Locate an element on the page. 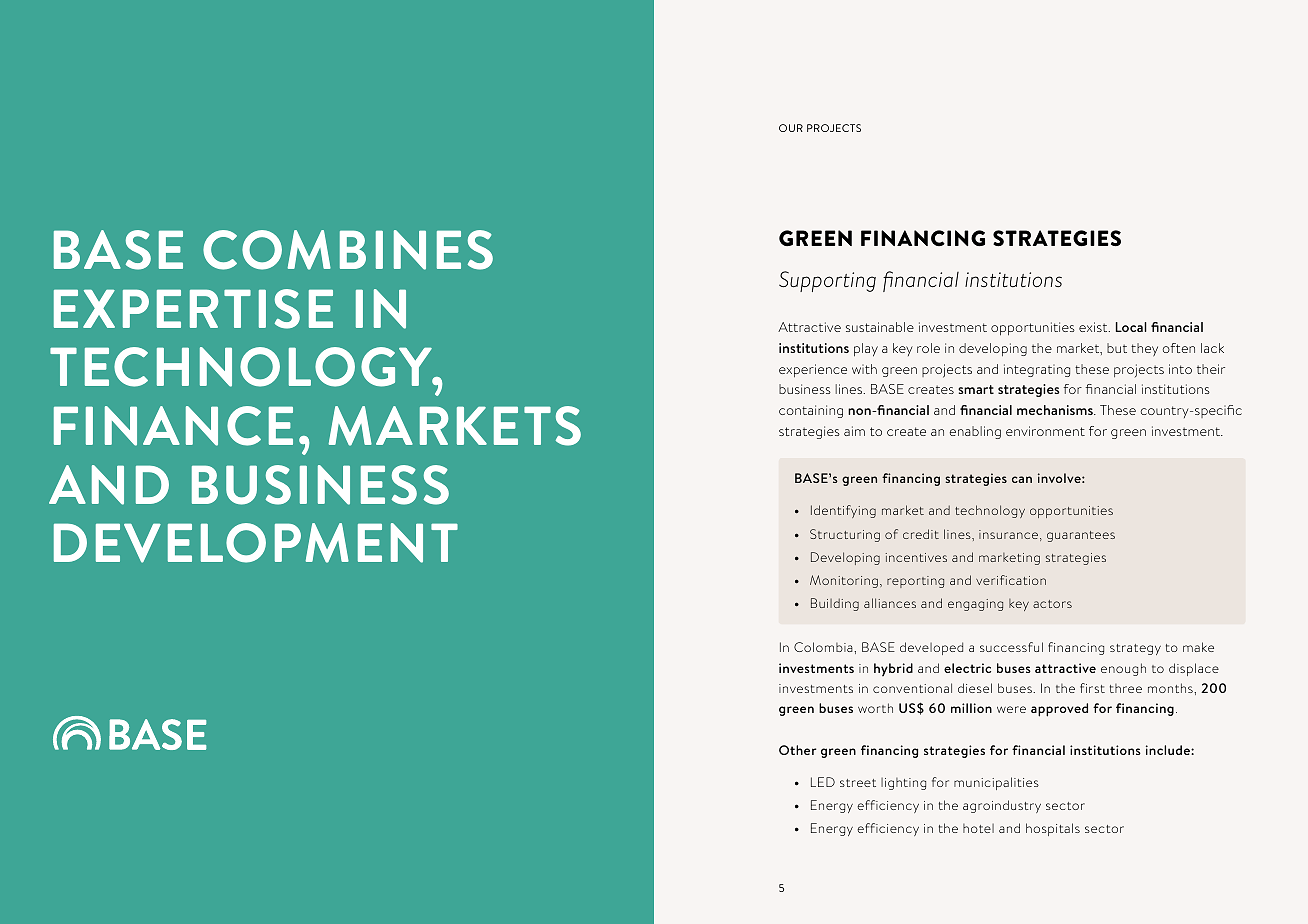 This image has height=924, width=1308. COMBINES is located at coordinates (348, 250).
